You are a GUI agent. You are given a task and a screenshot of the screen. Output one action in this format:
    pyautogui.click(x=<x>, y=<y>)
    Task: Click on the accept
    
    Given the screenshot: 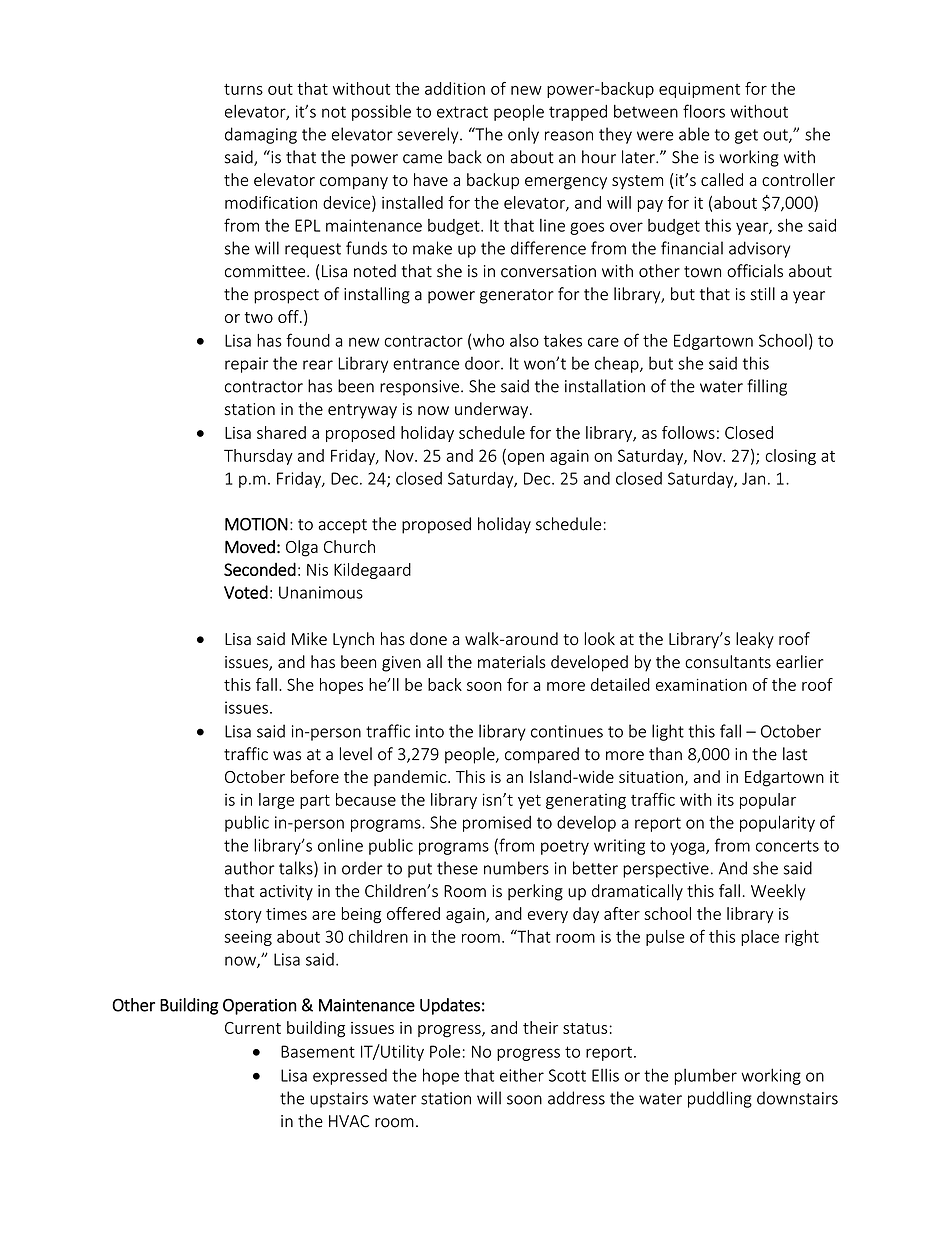 What is the action you would take?
    pyautogui.click(x=342, y=526)
